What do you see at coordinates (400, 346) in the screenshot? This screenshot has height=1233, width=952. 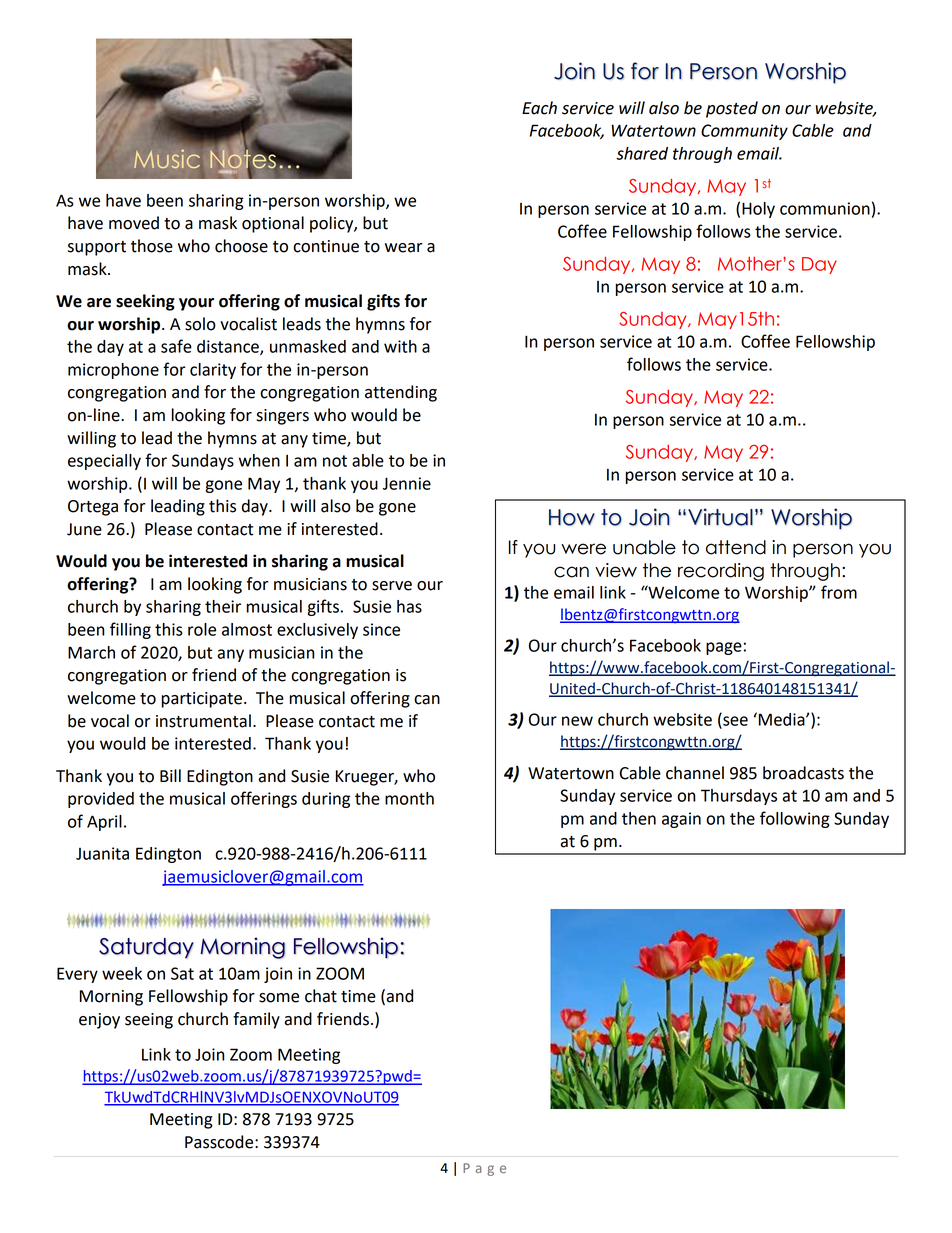 I see `with` at bounding box center [400, 346].
